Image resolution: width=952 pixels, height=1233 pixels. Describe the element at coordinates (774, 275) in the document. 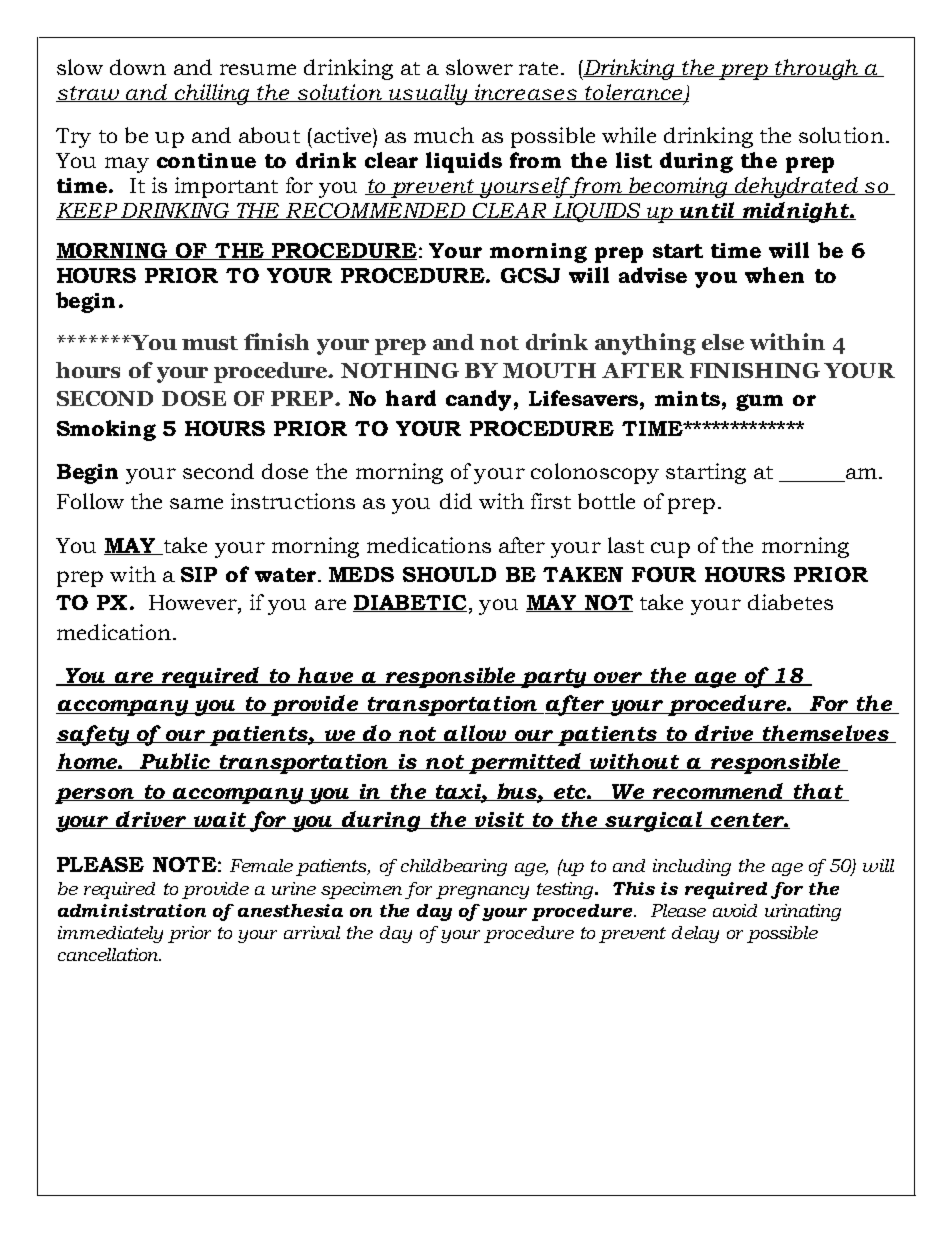

I see `when` at that location.
